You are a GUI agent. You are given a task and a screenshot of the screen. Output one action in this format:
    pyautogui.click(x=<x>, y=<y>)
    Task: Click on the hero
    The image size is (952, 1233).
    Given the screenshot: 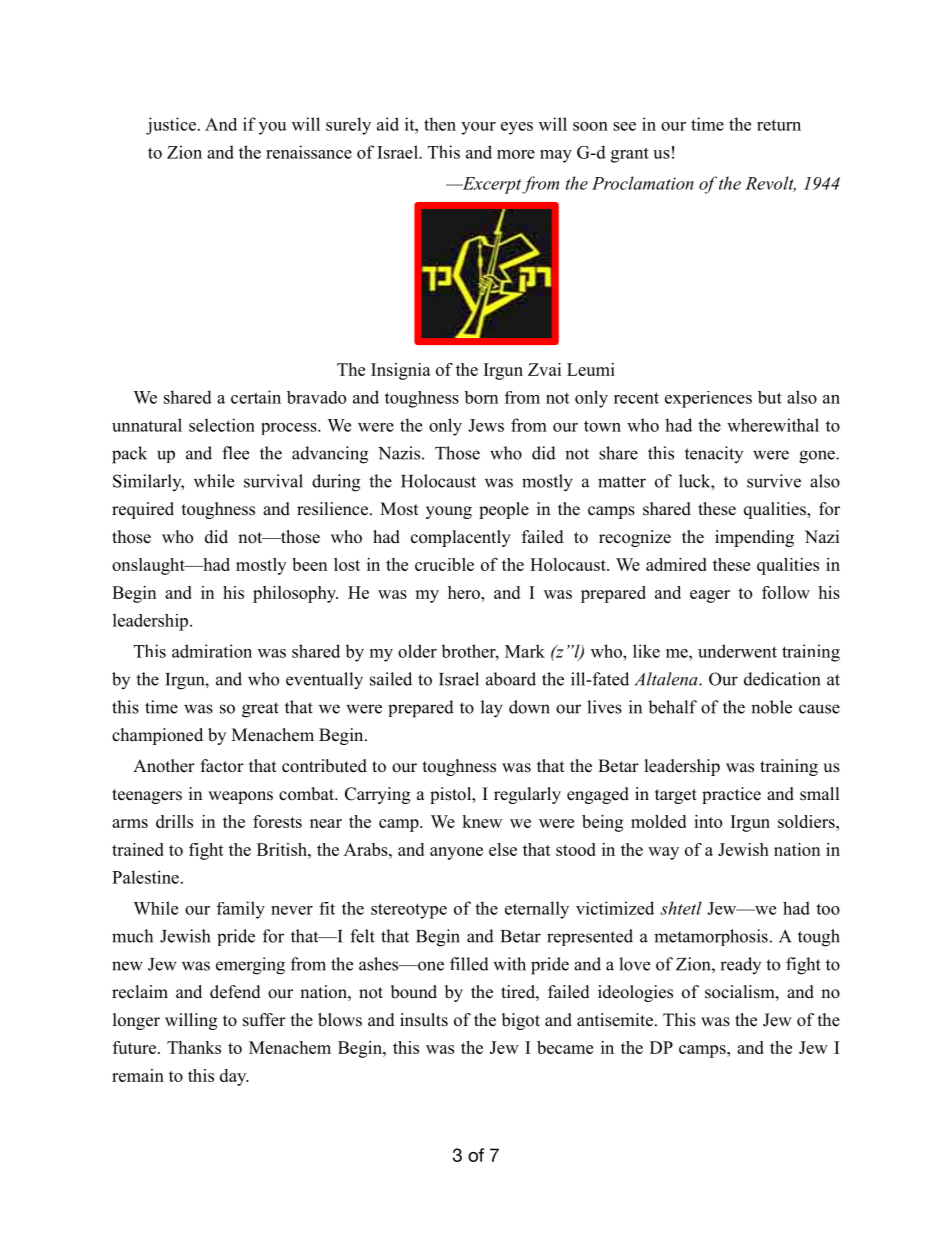 What is the action you would take?
    pyautogui.click(x=465, y=592)
